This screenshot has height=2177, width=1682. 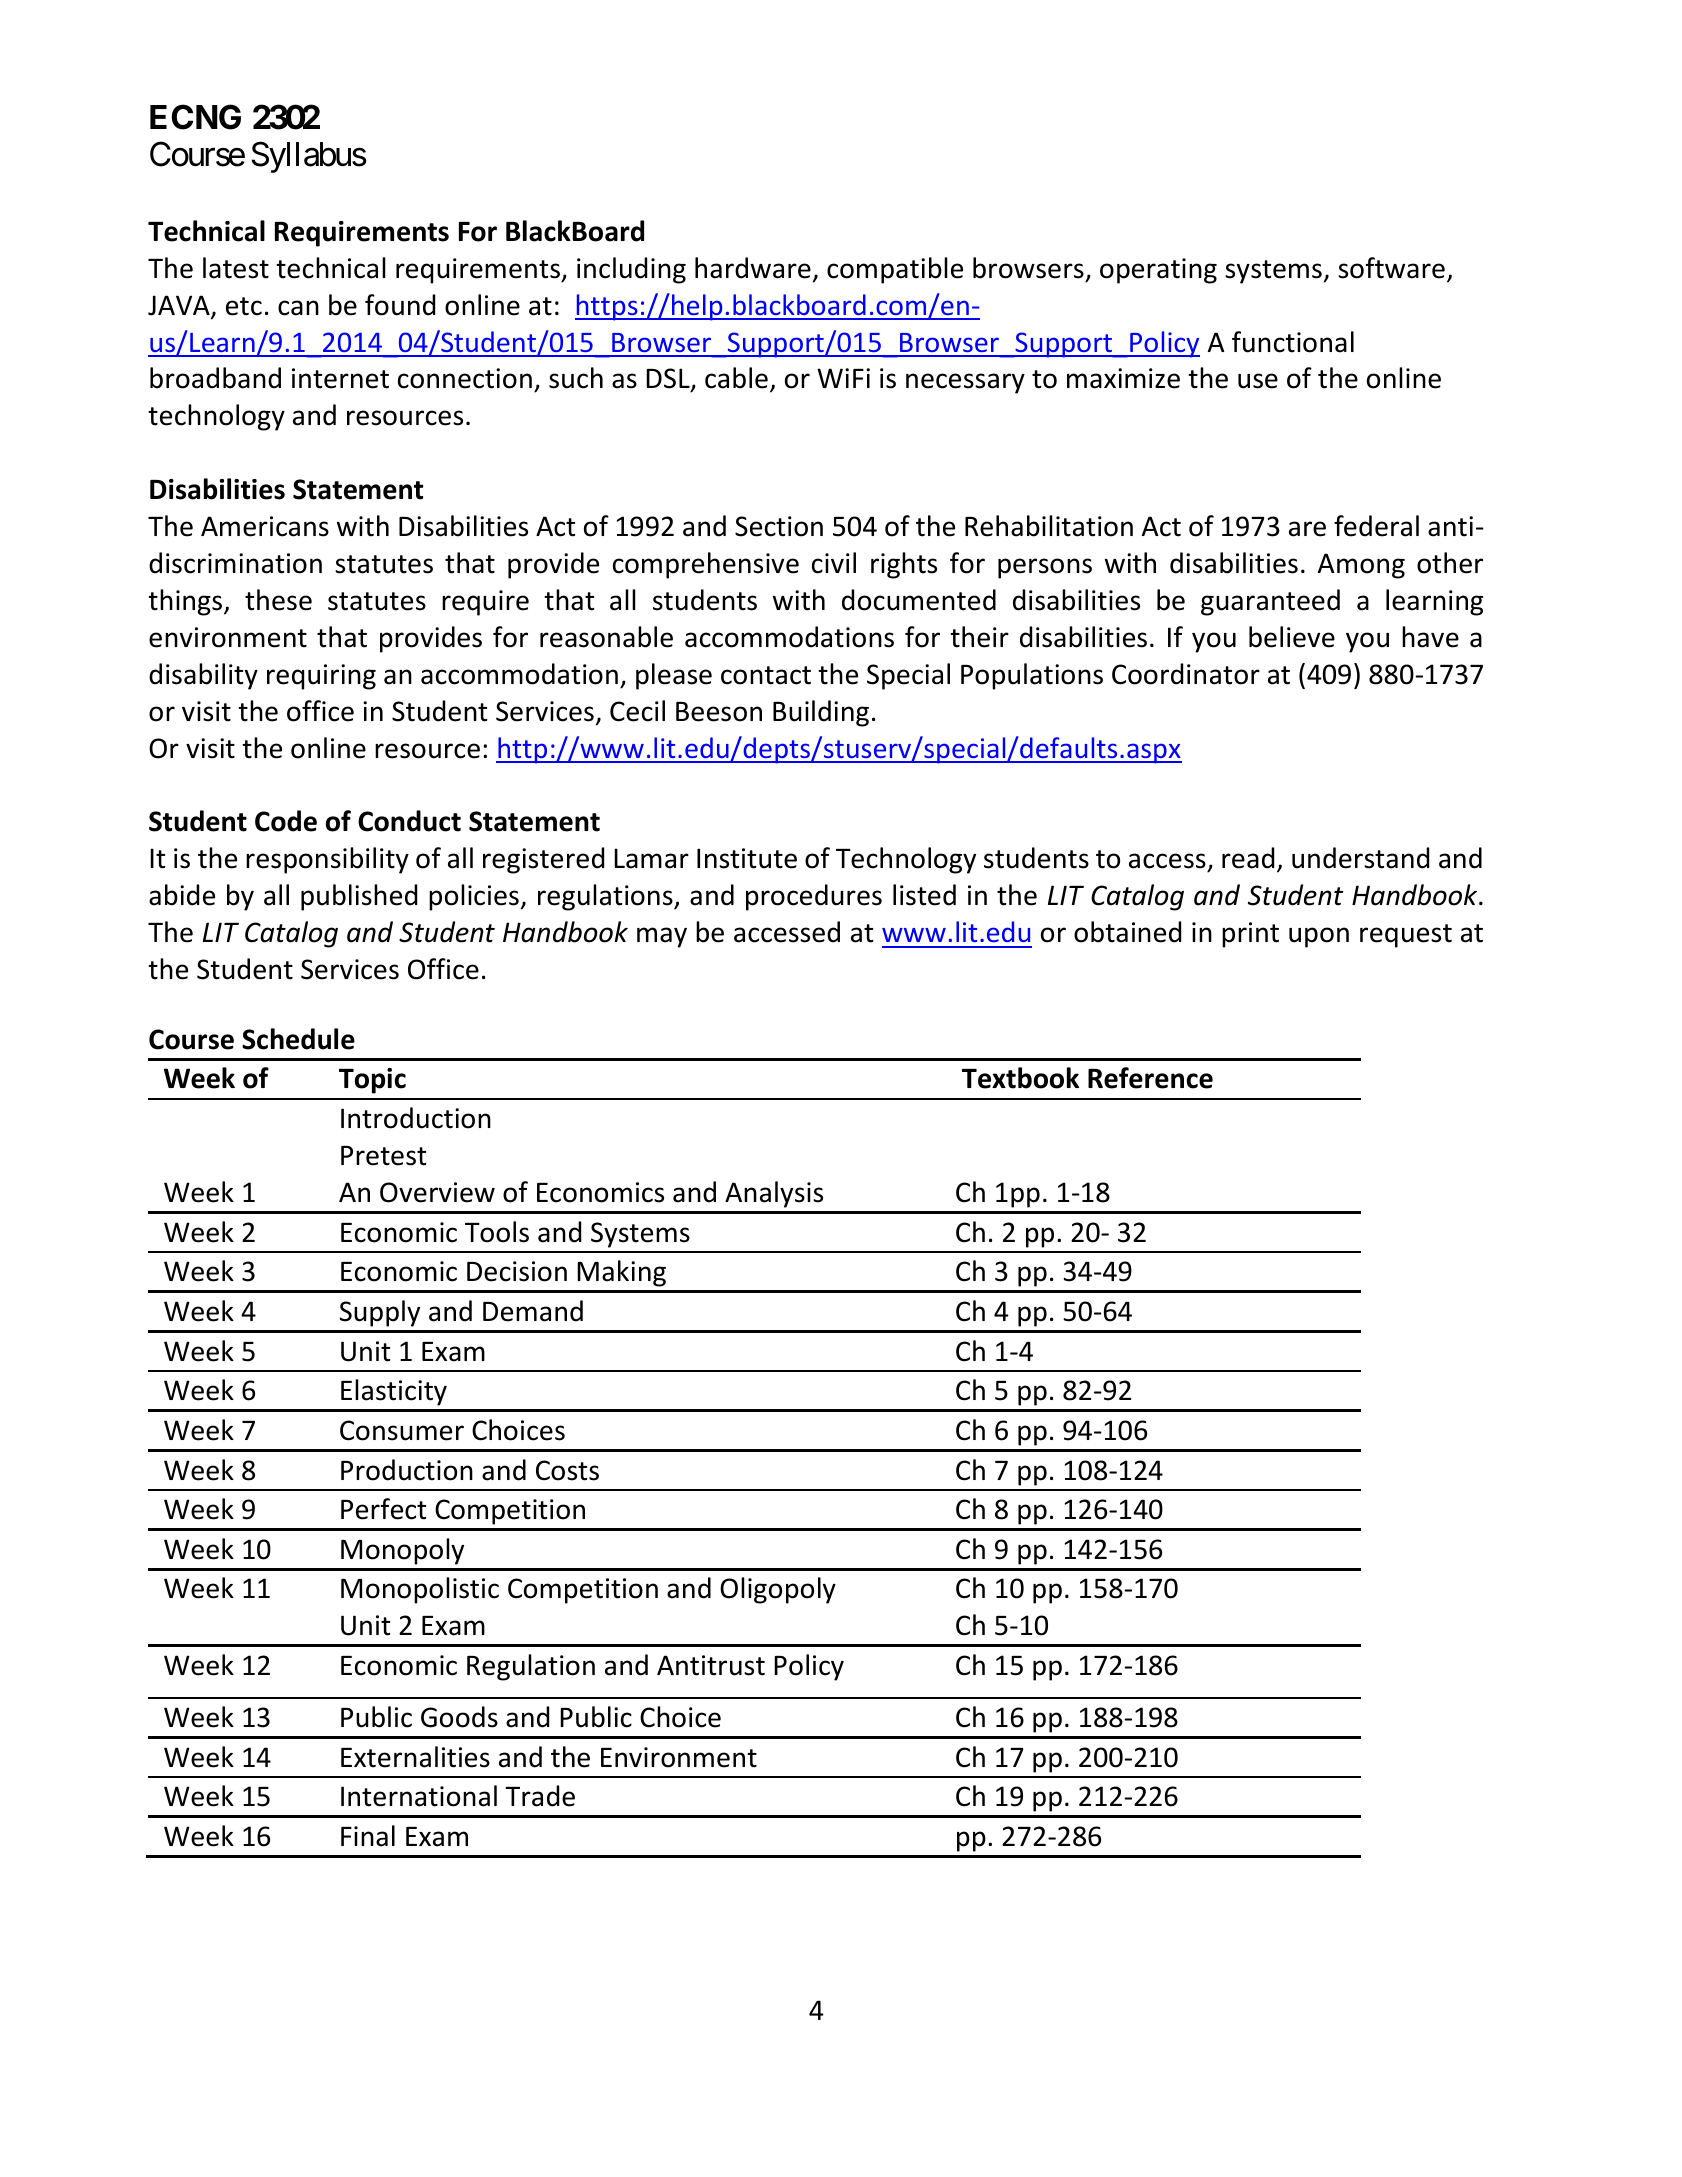 I want to click on Supply, so click(x=380, y=1313).
